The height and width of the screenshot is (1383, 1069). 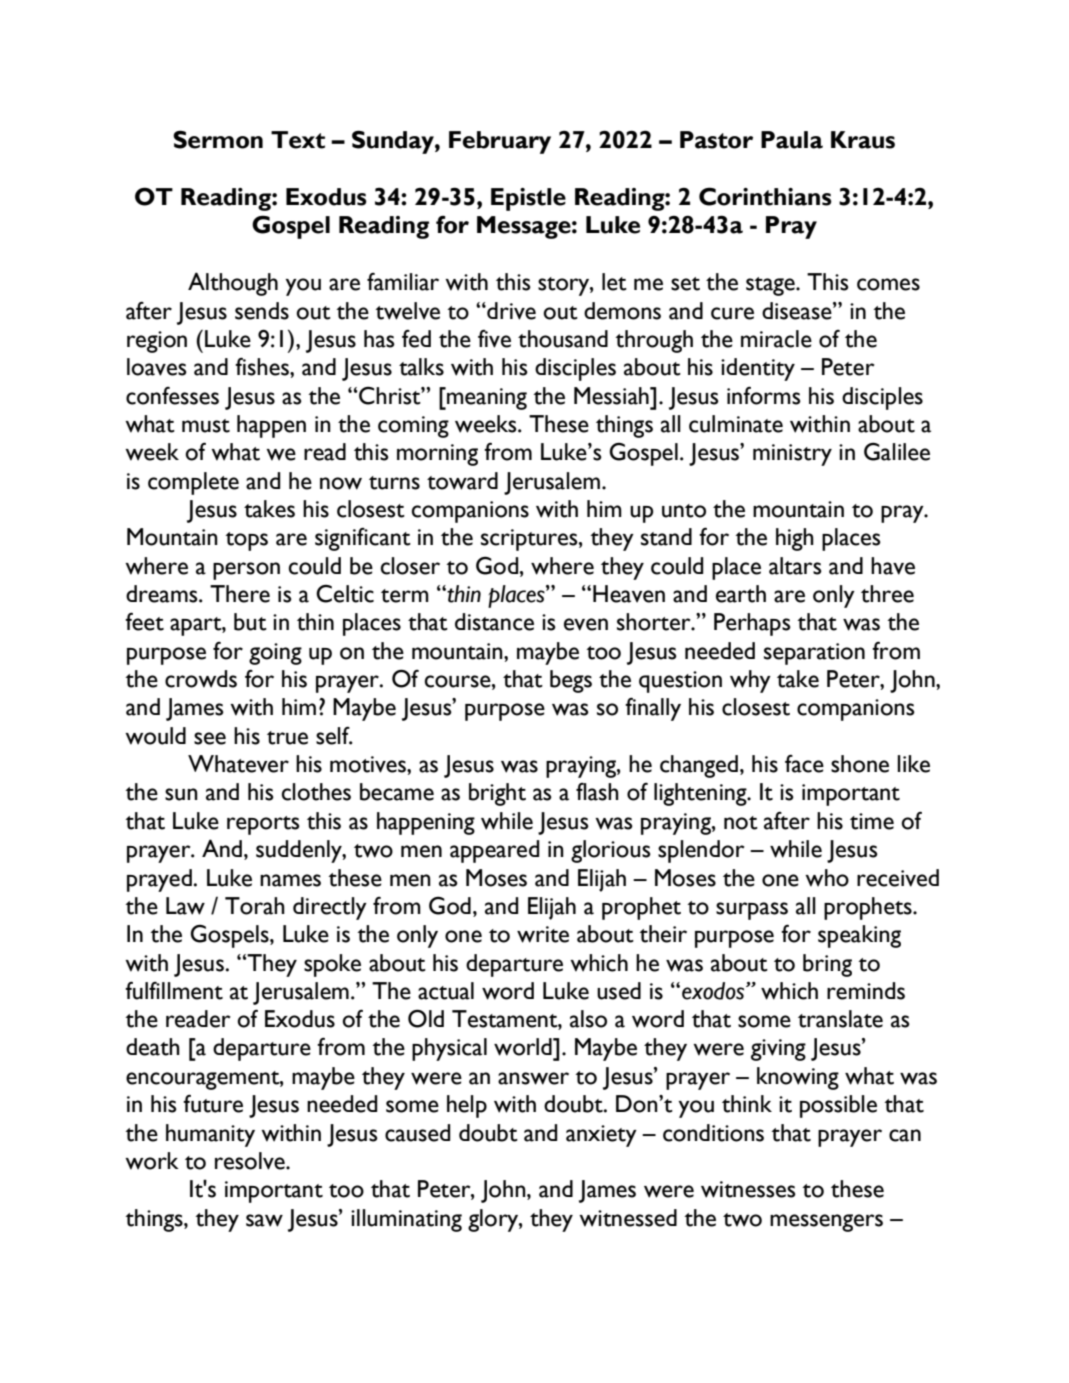 I want to click on Sermon, so click(x=218, y=139).
